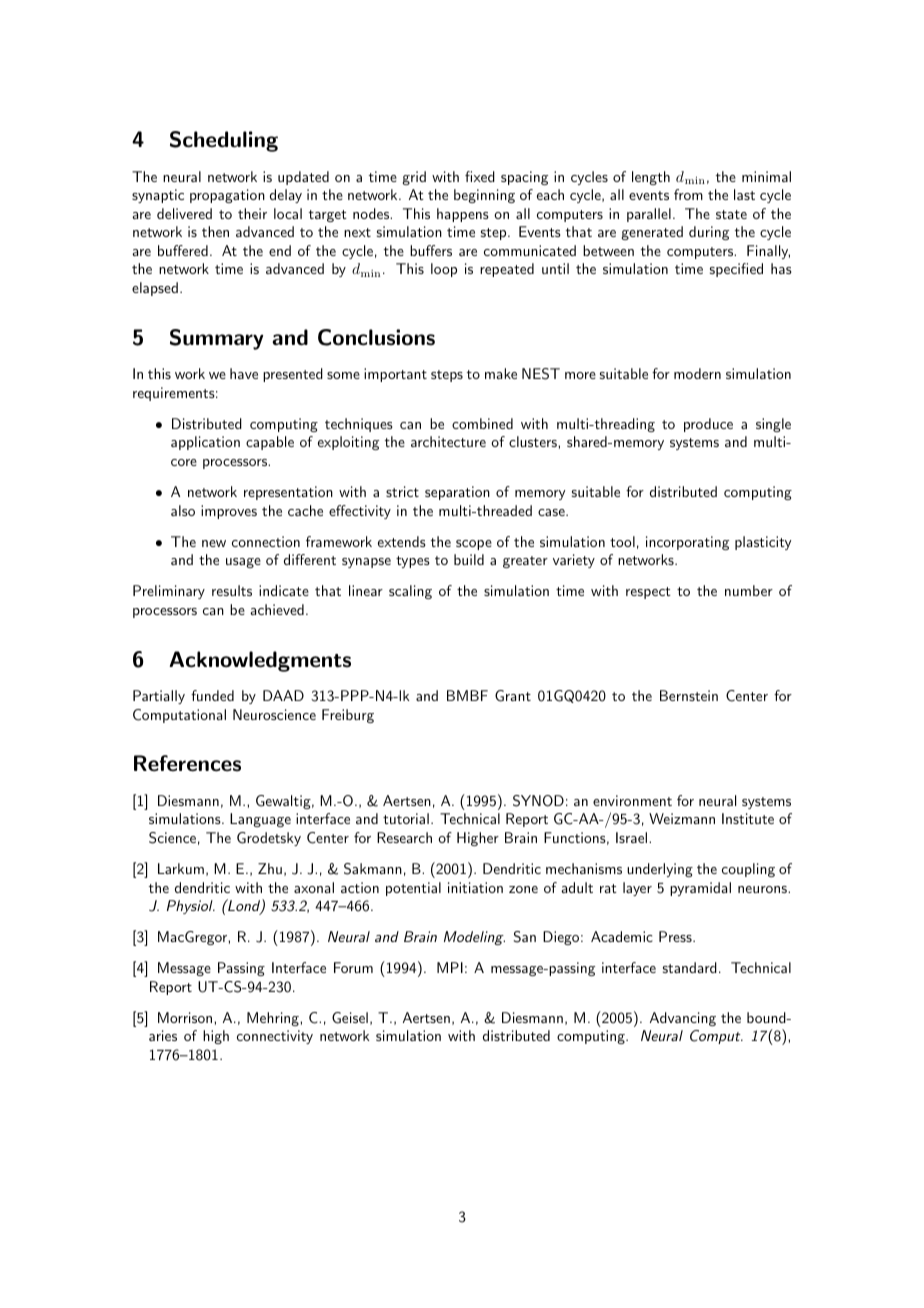 This screenshot has width=924, height=1308. What do you see at coordinates (224, 141) in the screenshot?
I see `Scheduling` at bounding box center [224, 141].
